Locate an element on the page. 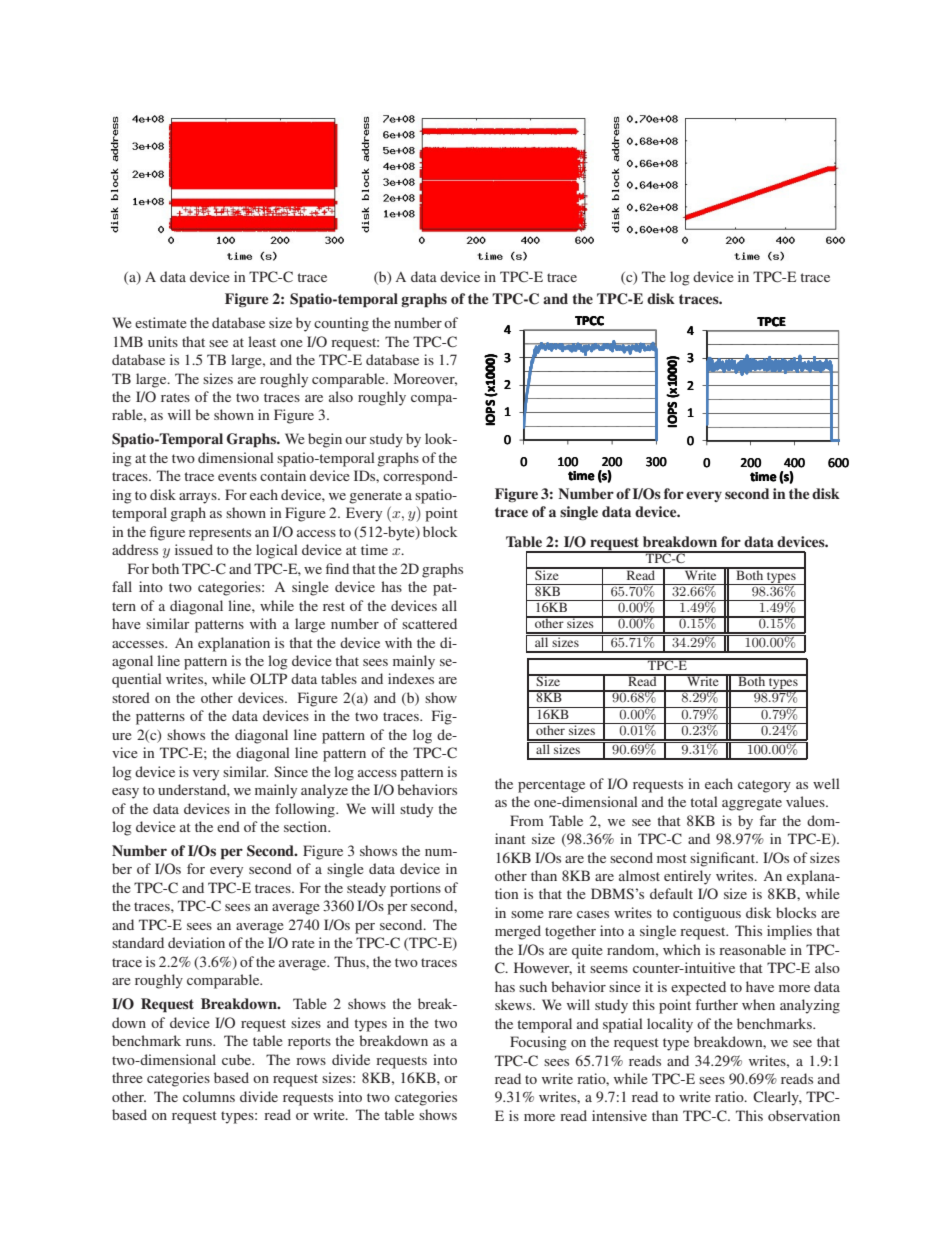 This image has width=952, height=1233. our is located at coordinates (356, 440).
